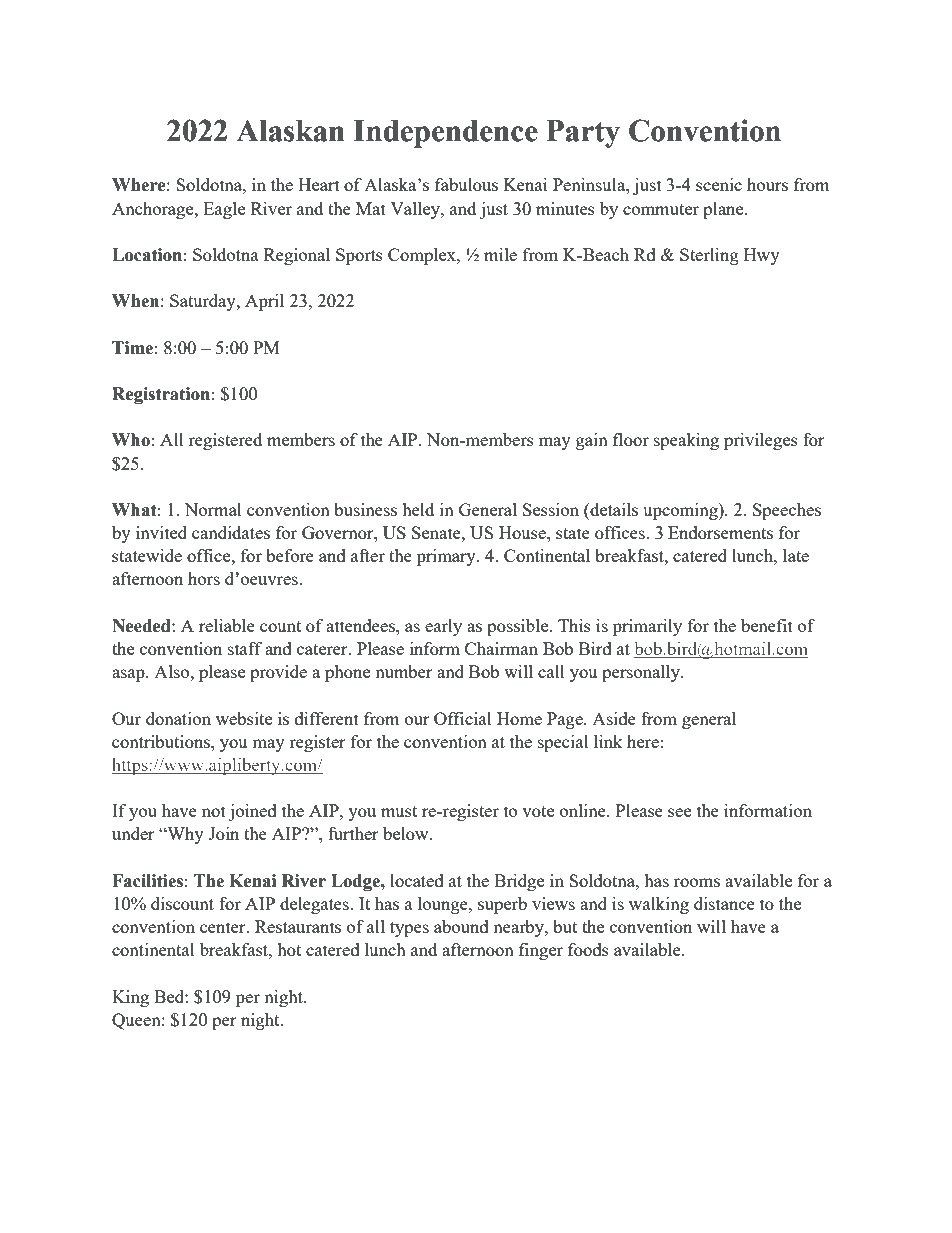 The height and width of the screenshot is (1233, 952). What do you see at coordinates (461, 926) in the screenshot?
I see `abound` at bounding box center [461, 926].
